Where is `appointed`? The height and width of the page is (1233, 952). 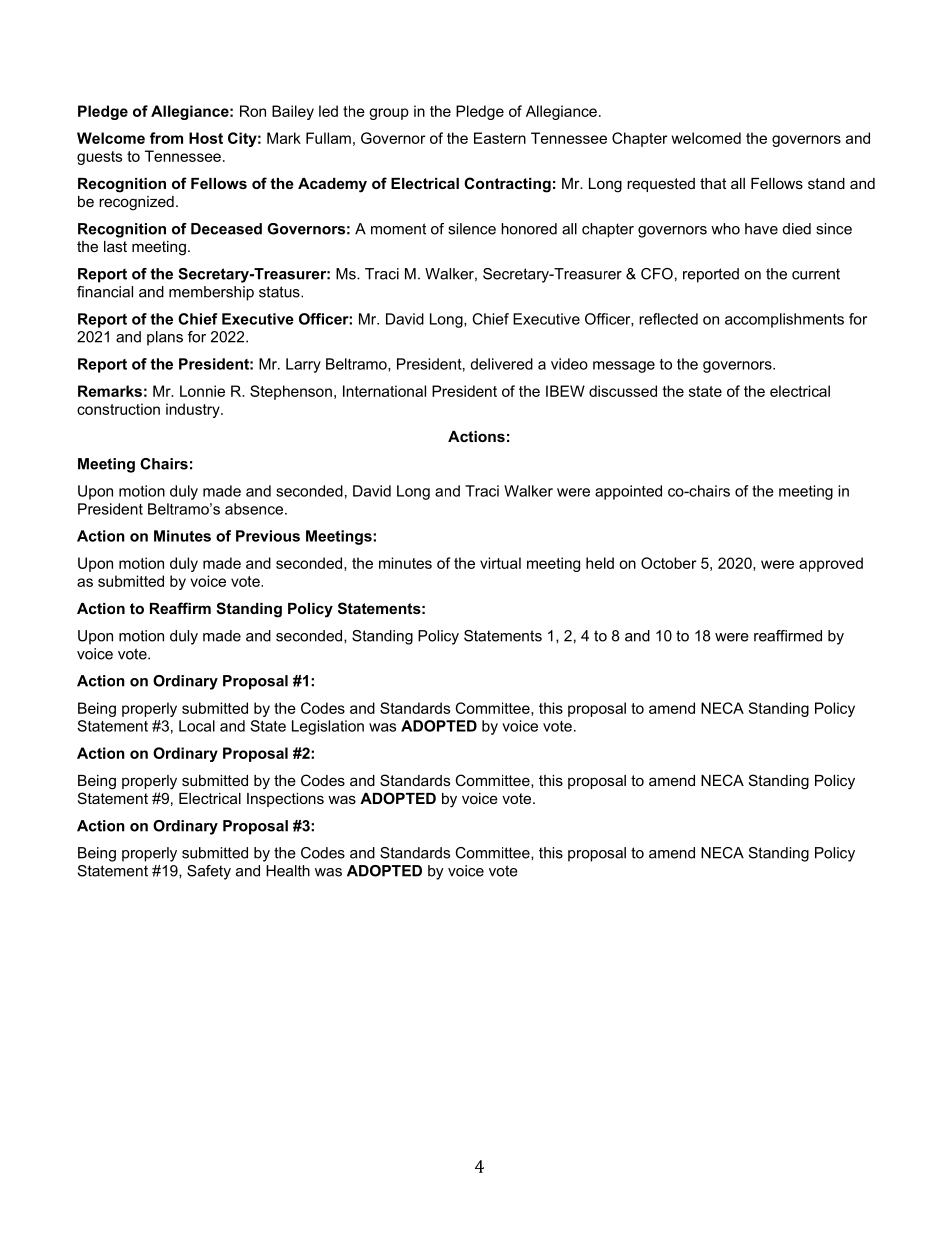 appointed is located at coordinates (628, 492).
